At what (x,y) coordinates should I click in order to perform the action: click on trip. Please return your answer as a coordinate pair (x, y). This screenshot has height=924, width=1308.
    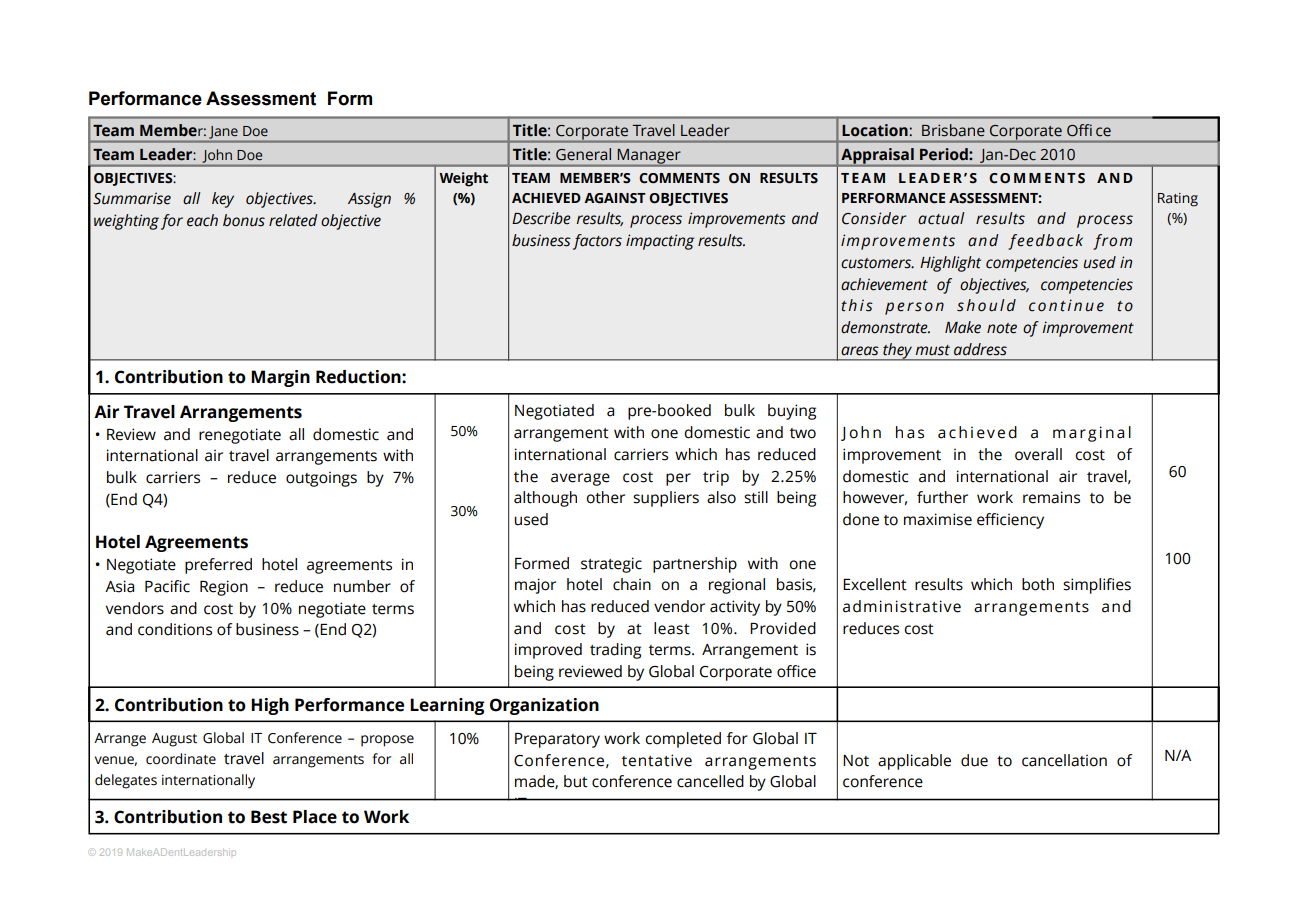
    Looking at the image, I should click on (716, 478).
